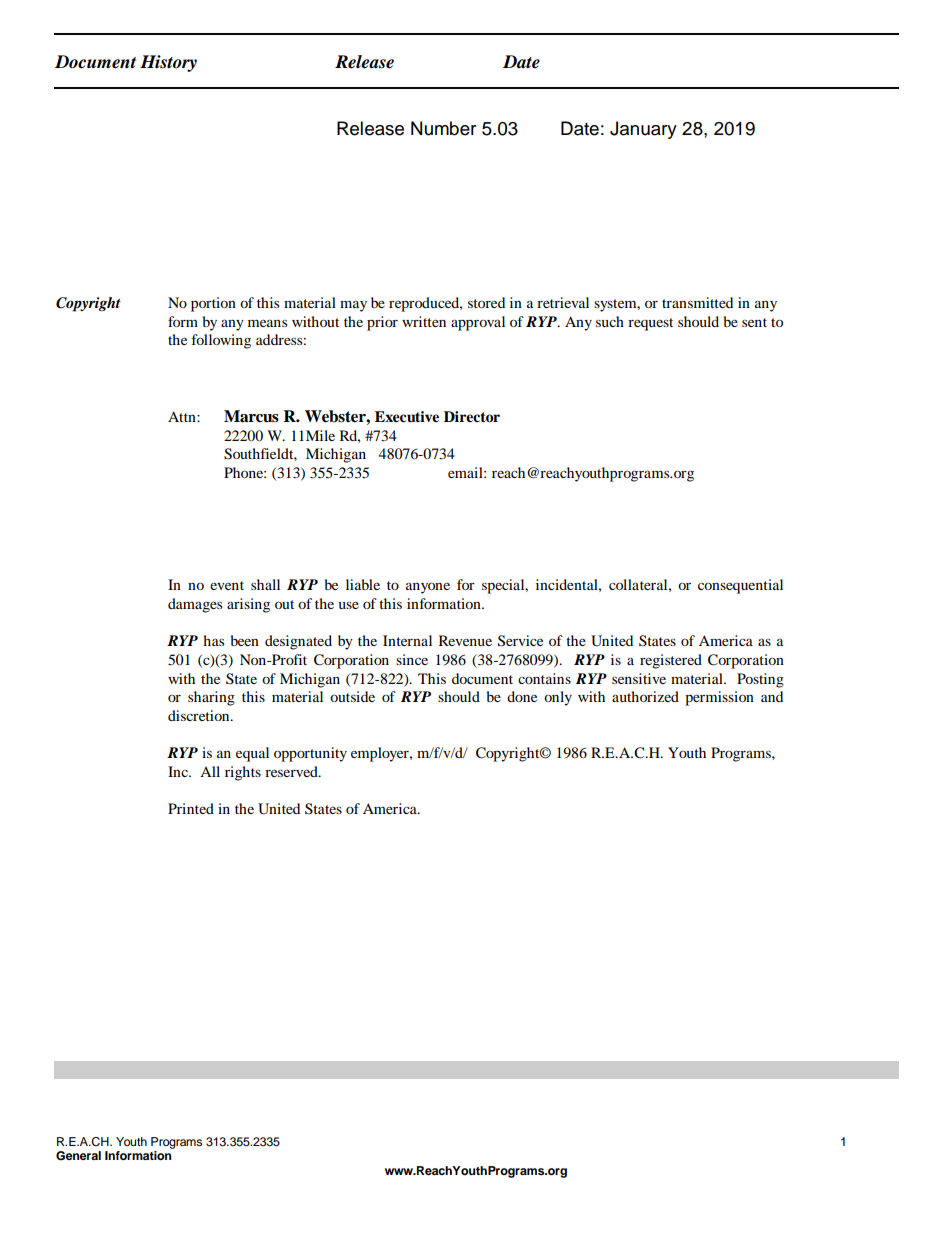  I want to click on request, so click(650, 324).
